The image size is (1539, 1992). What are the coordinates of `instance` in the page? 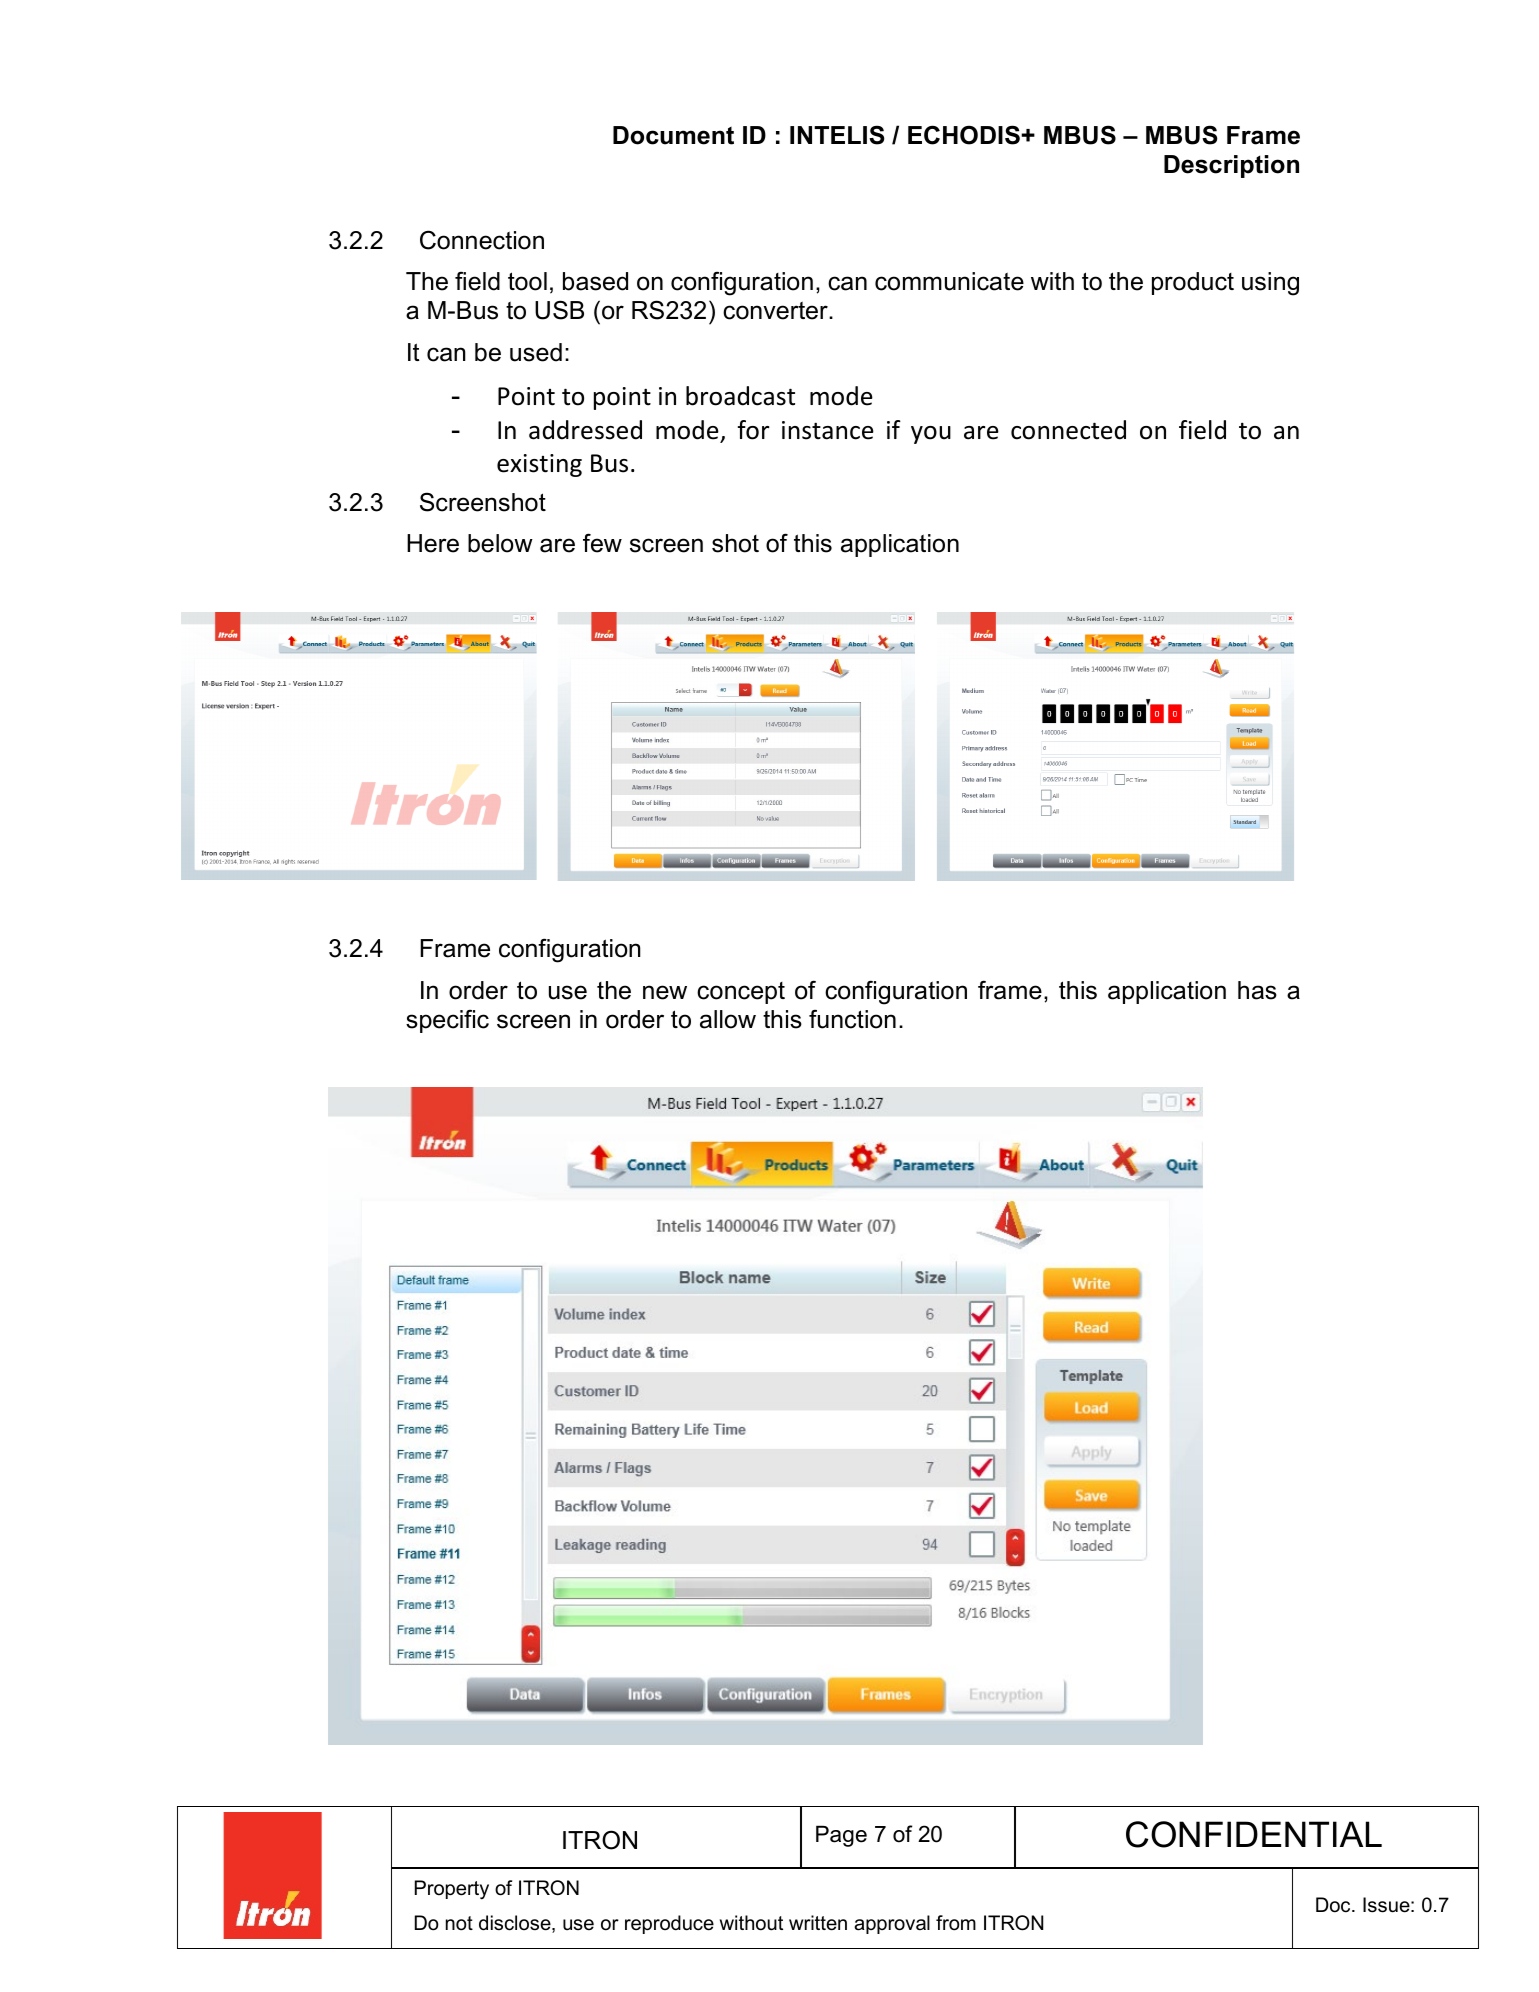 It's located at (828, 430).
